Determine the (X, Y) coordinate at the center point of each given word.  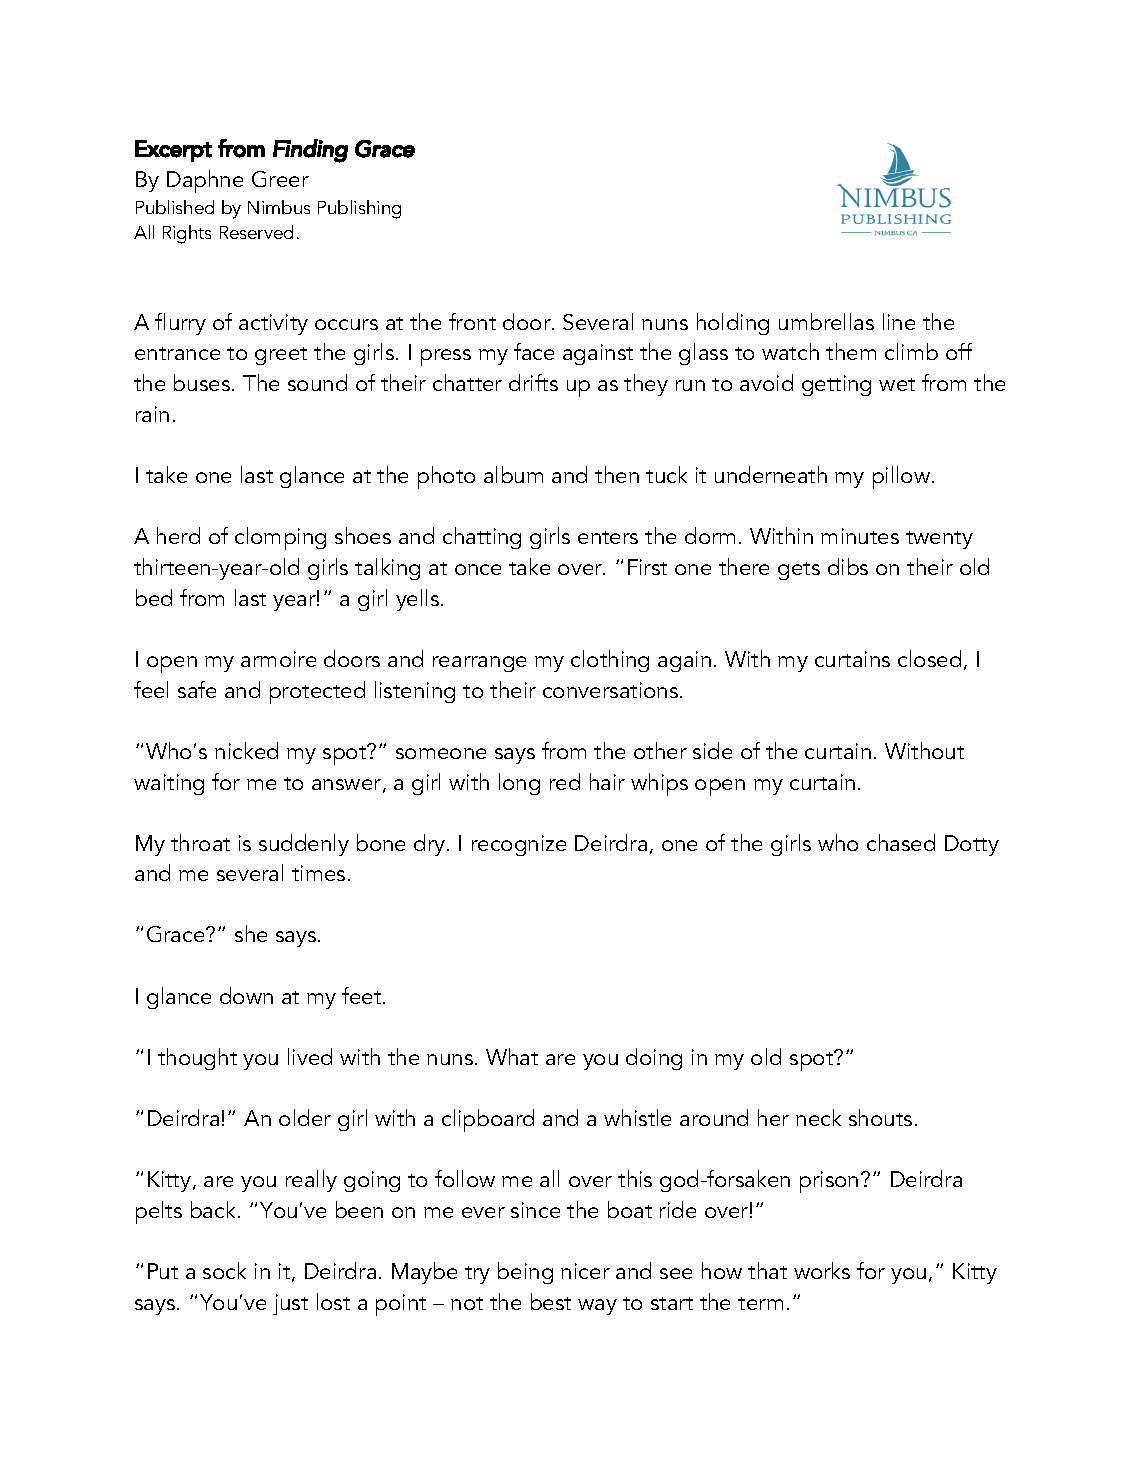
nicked (246, 750)
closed (929, 658)
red (565, 781)
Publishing (359, 209)
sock (224, 1270)
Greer (280, 179)
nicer (585, 1271)
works (822, 1270)
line (899, 321)
